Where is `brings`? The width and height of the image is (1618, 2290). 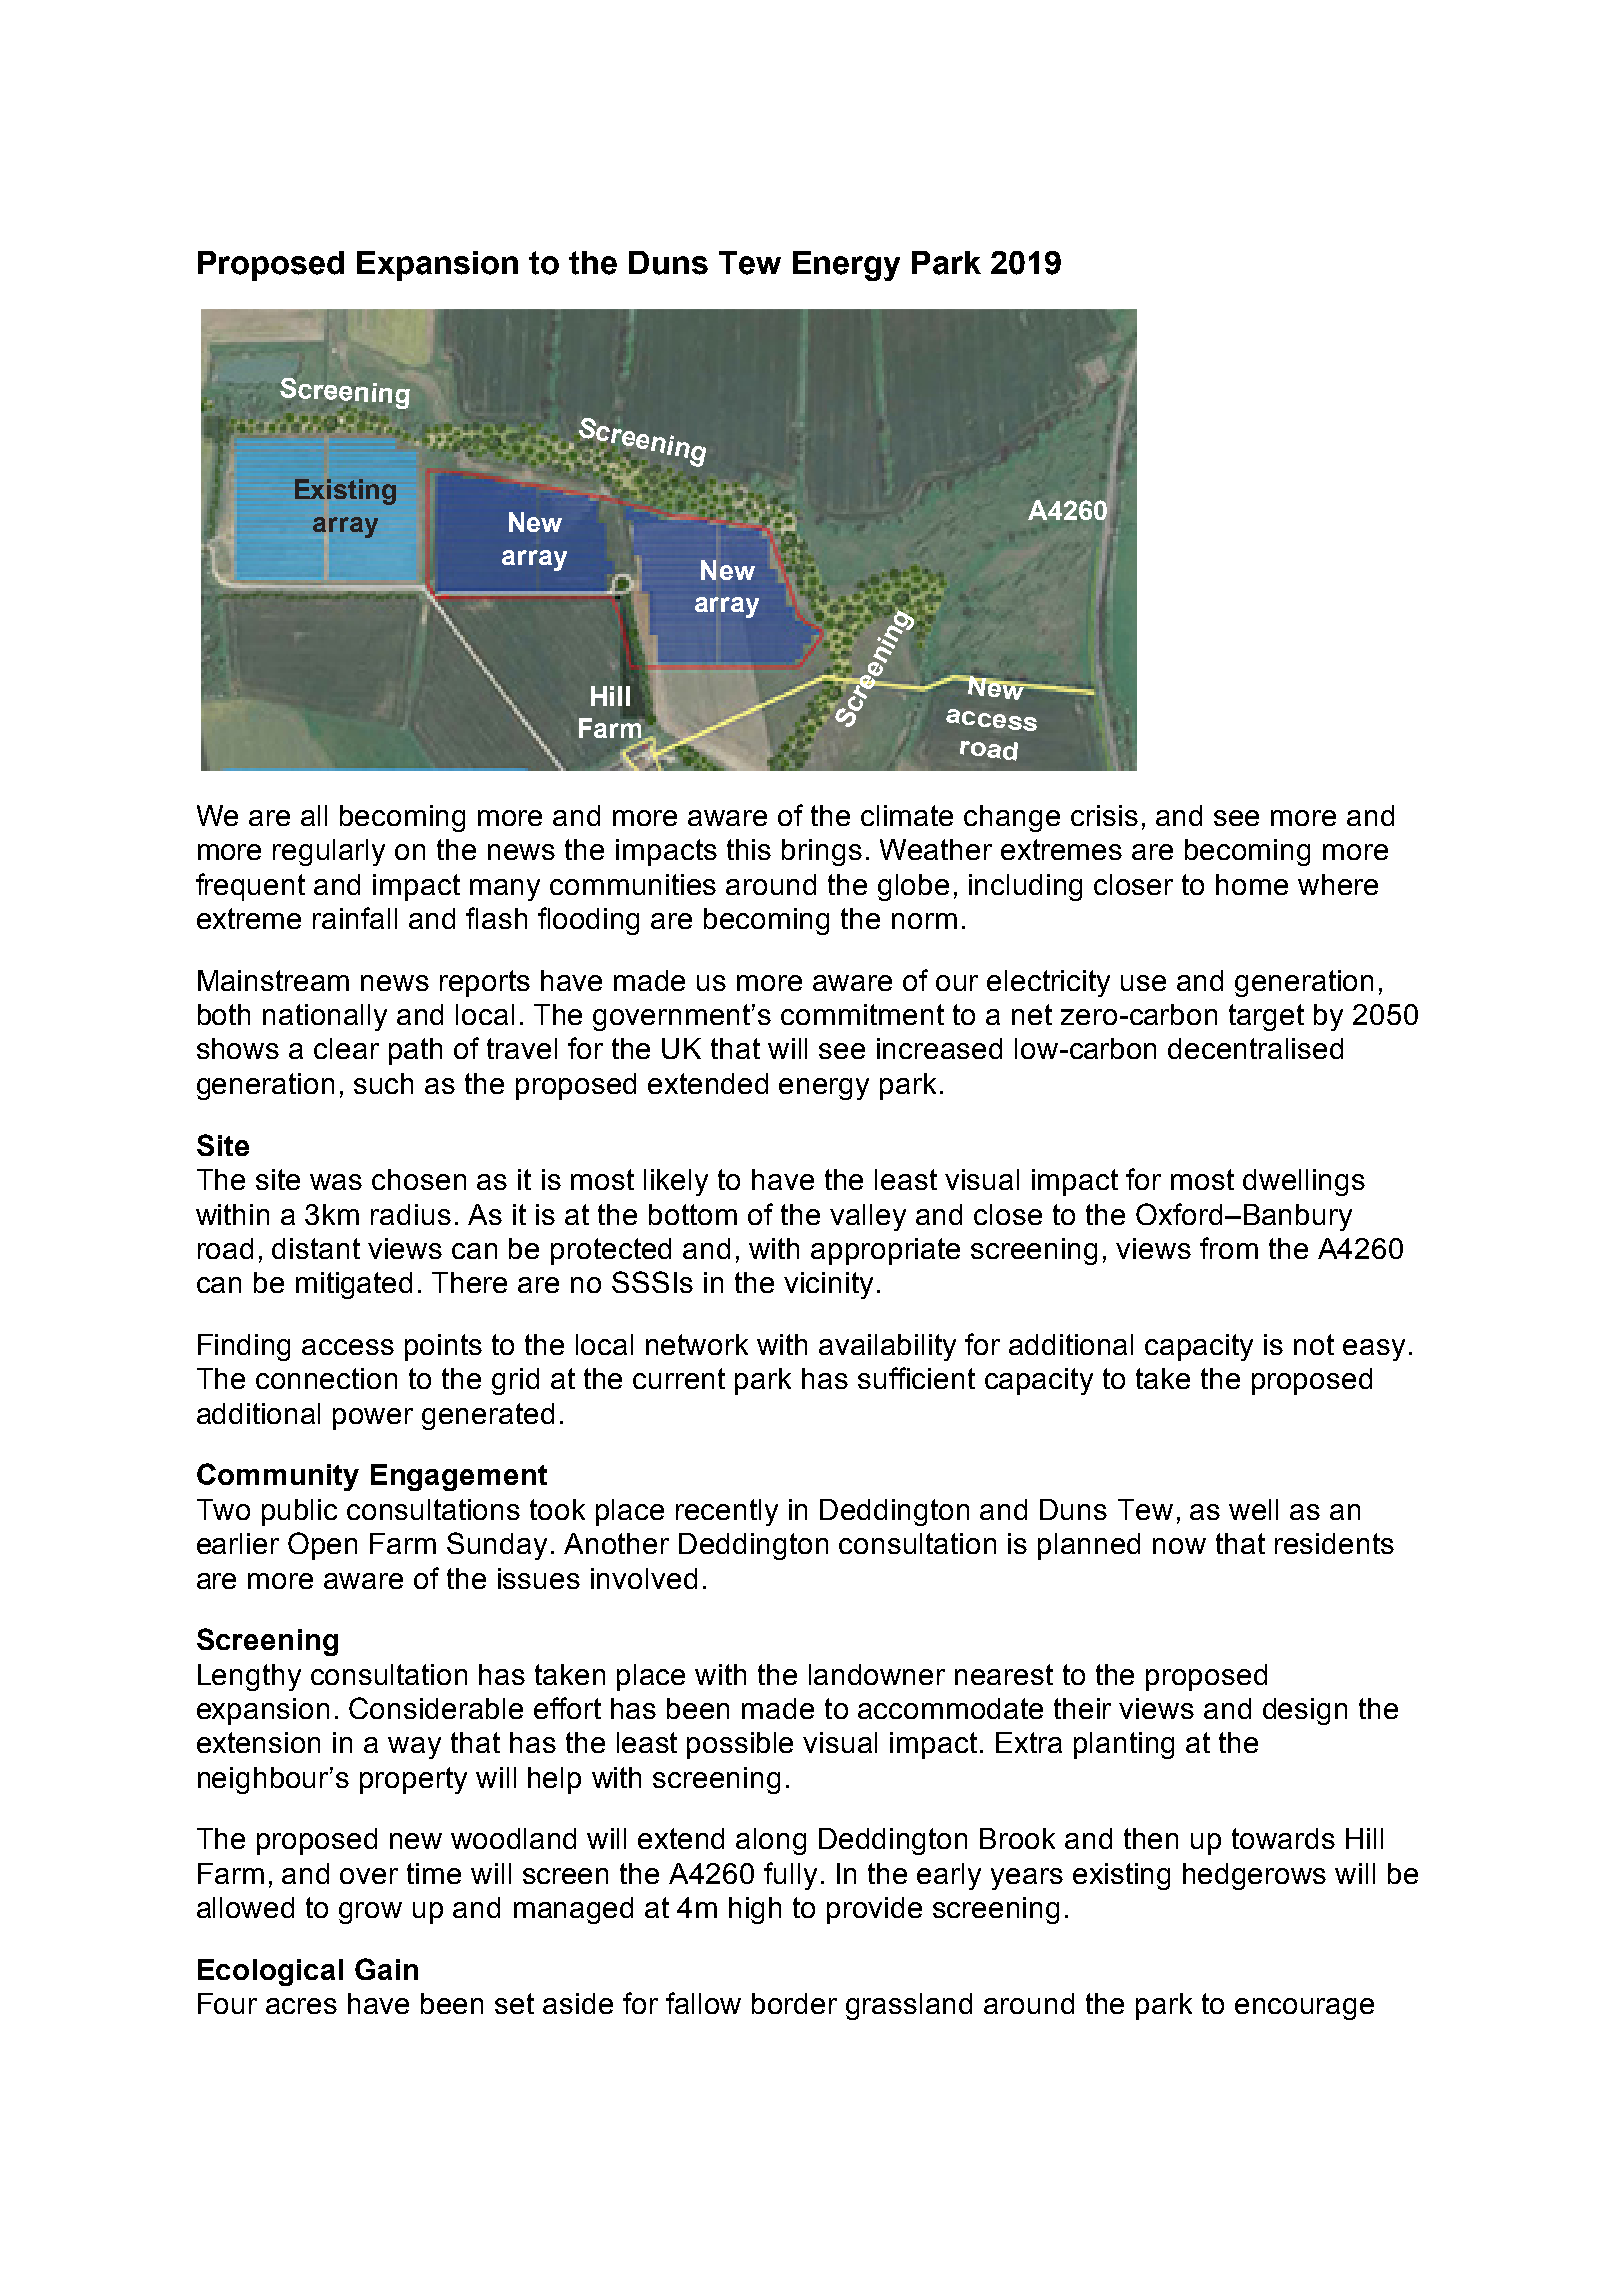 brings is located at coordinates (822, 852).
